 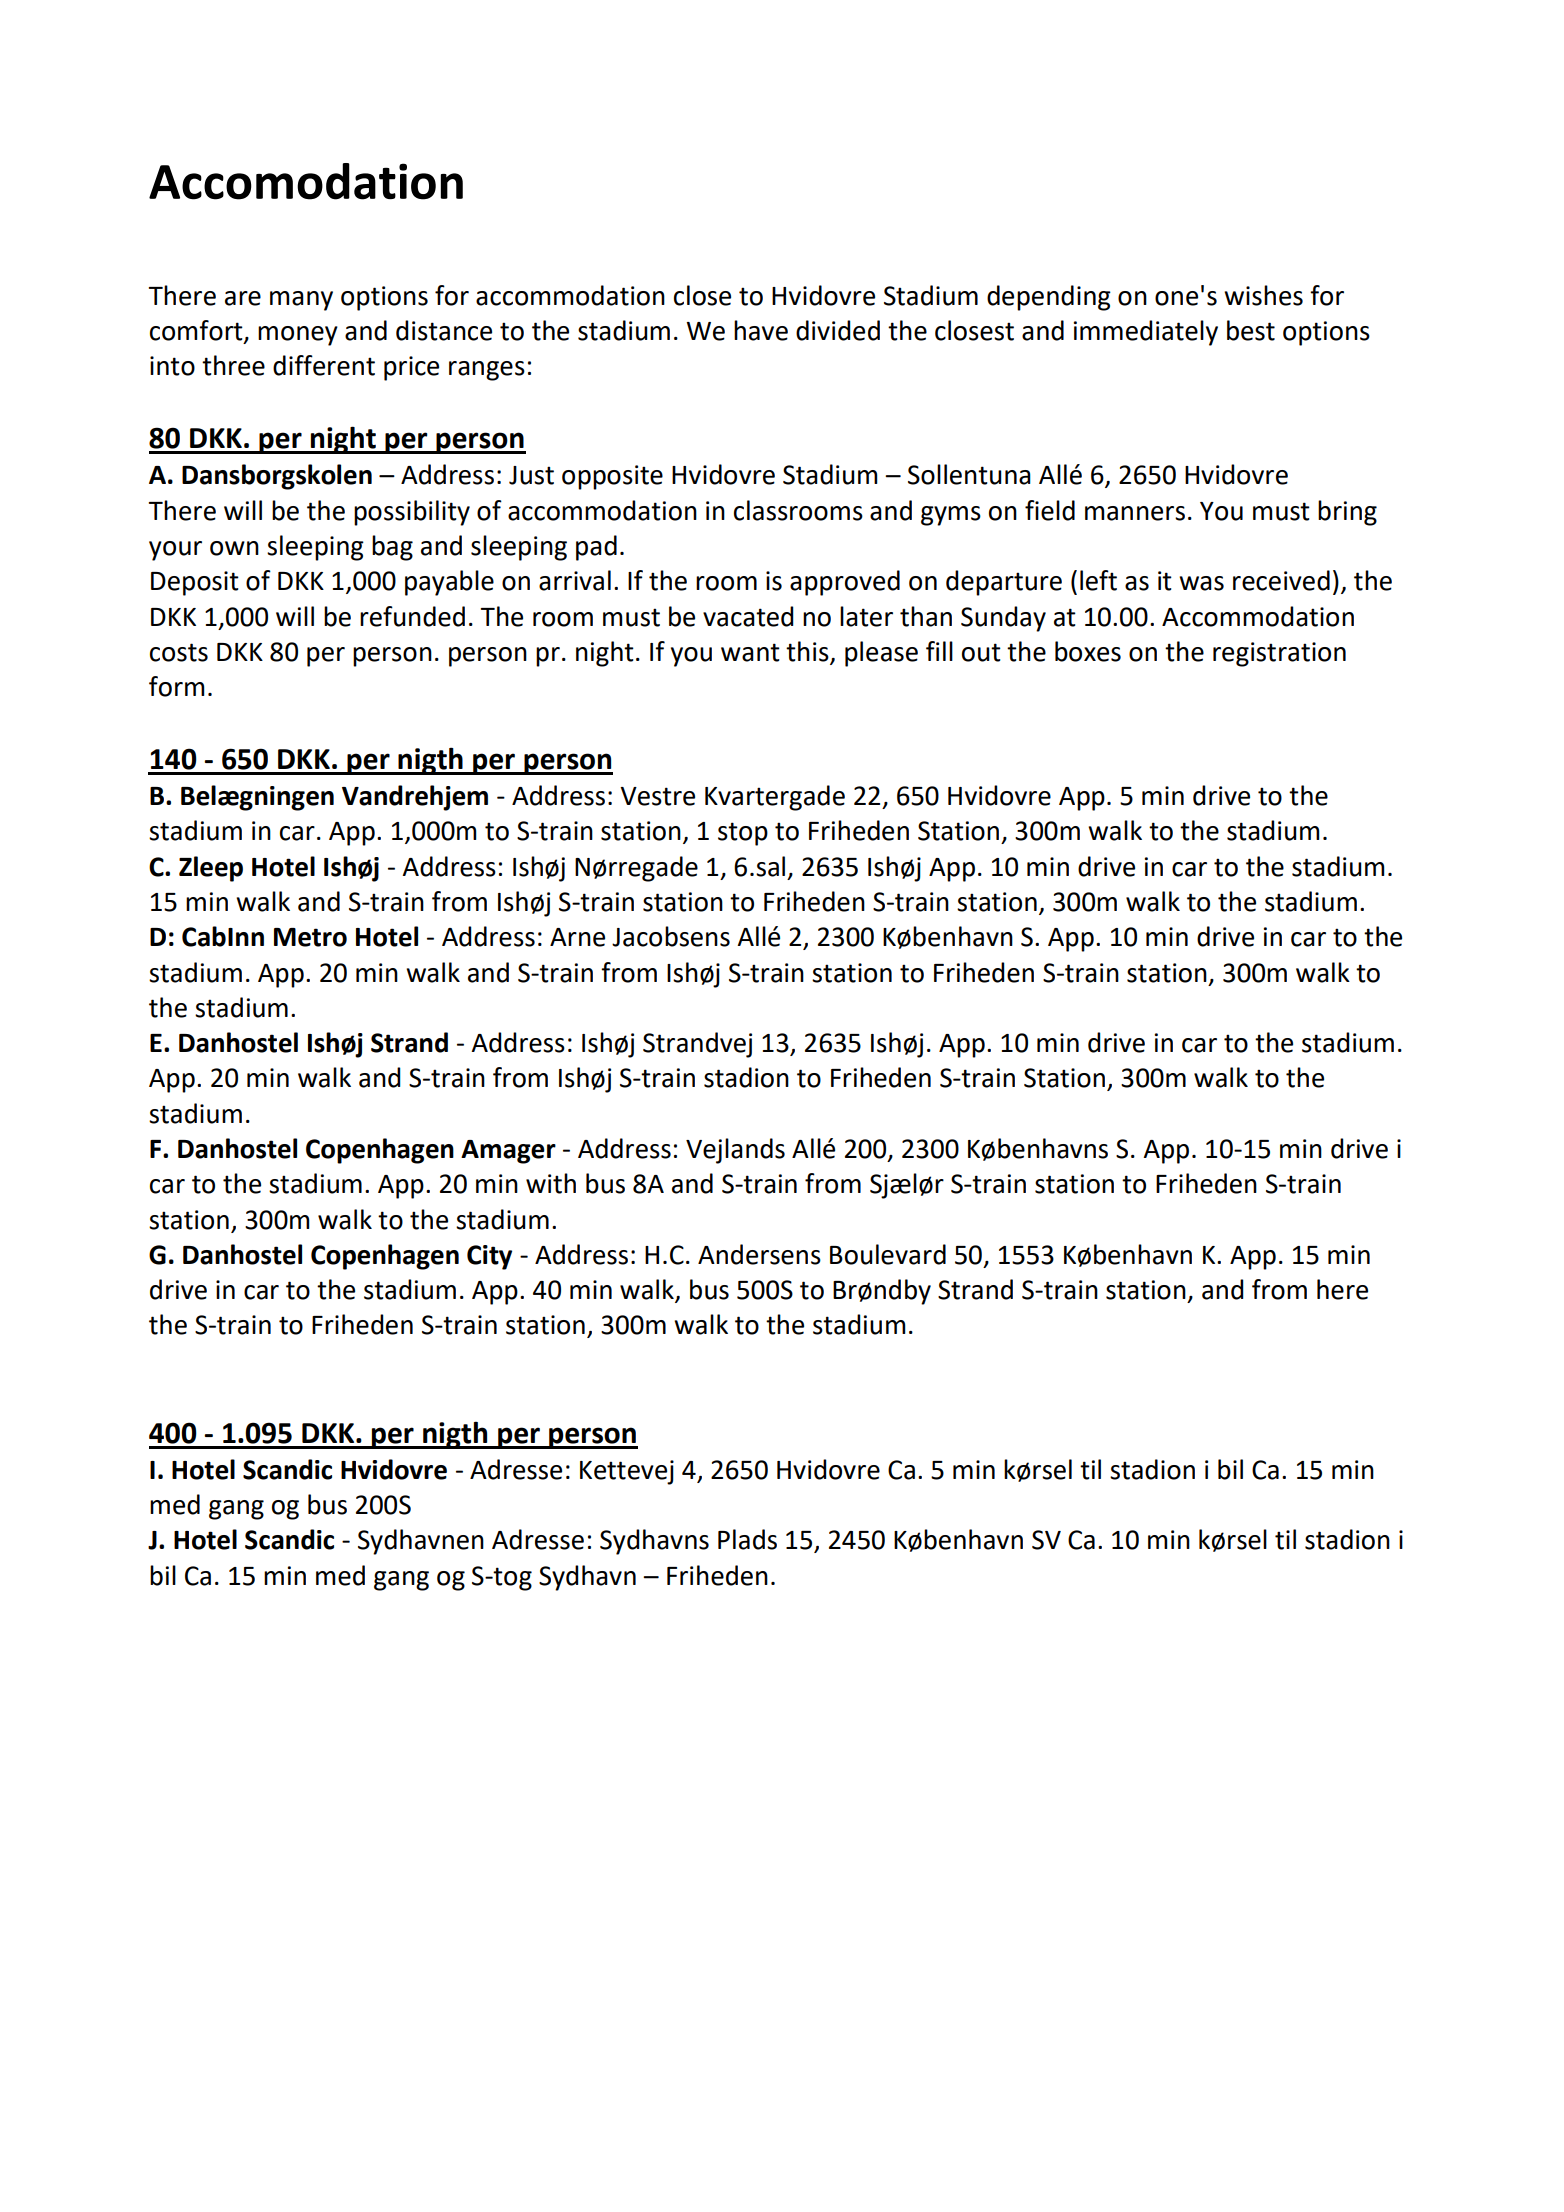 I want to click on City, so click(x=489, y=1257).
